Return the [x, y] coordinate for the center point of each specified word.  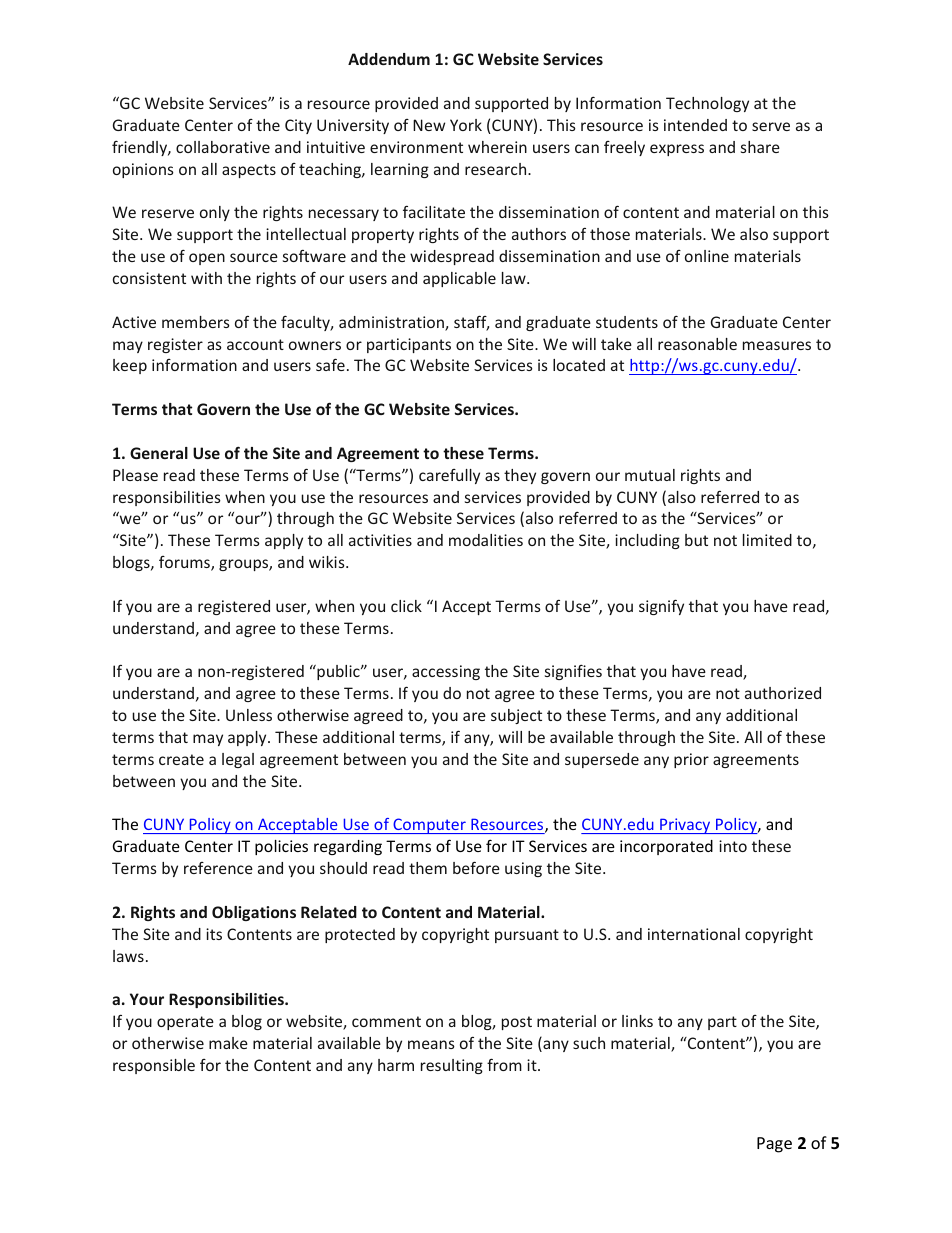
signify [661, 607]
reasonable [697, 344]
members [196, 322]
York [466, 125]
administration [392, 323]
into [733, 846]
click [406, 606]
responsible [154, 1066]
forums [185, 563]
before [476, 867]
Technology [707, 104]
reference [218, 868]
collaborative [223, 147]
